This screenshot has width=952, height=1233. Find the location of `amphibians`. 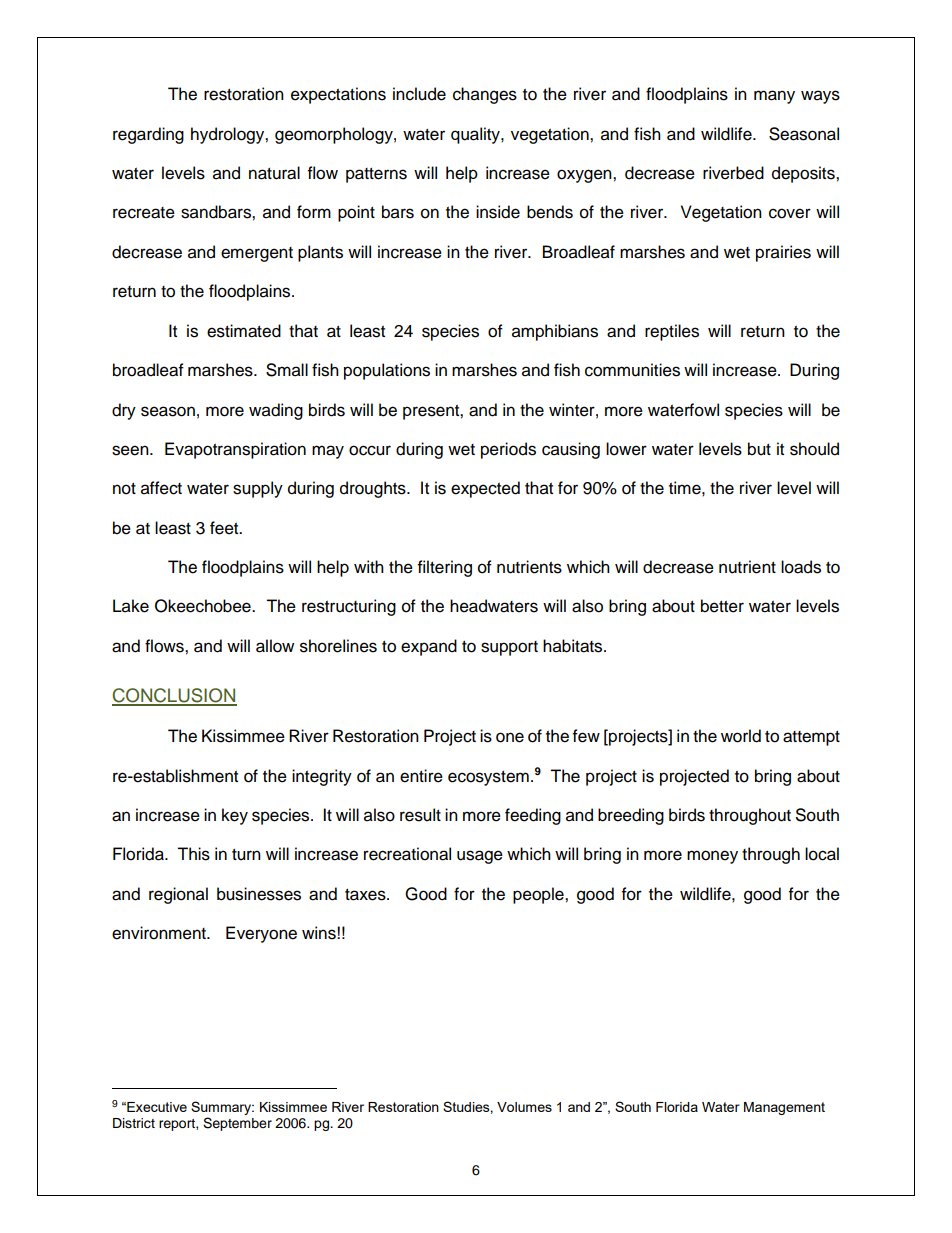

amphibians is located at coordinates (555, 332).
